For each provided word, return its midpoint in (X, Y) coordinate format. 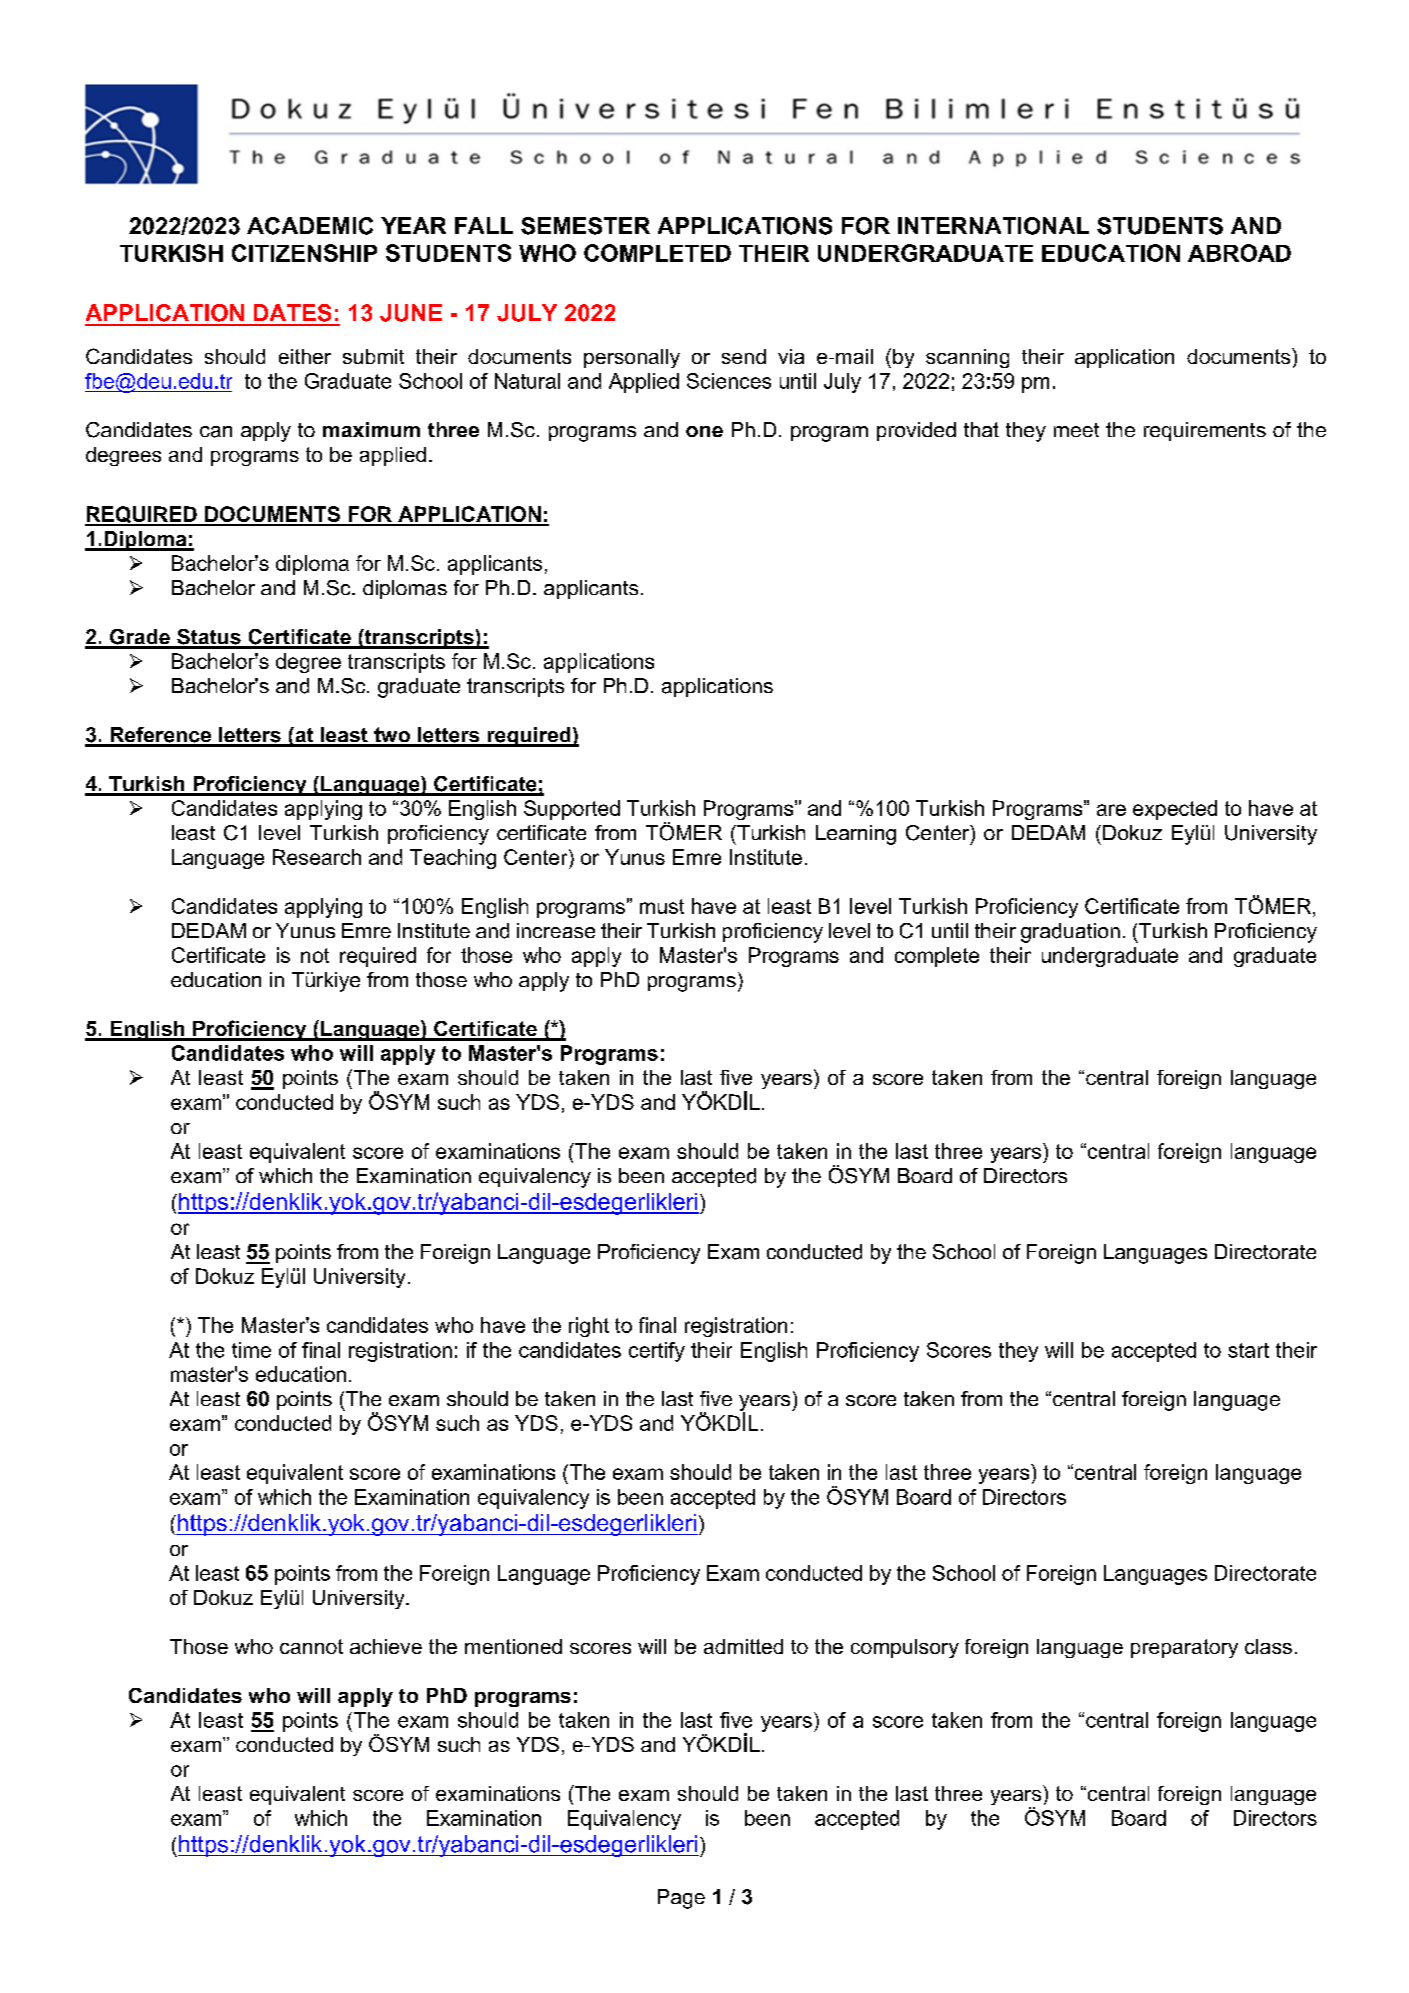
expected (1175, 810)
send (744, 356)
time (251, 1350)
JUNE (411, 313)
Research (317, 857)
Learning (856, 835)
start (1248, 1350)
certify (657, 1352)
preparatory (1184, 1648)
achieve (386, 1646)
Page (681, 1899)
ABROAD (1239, 253)
